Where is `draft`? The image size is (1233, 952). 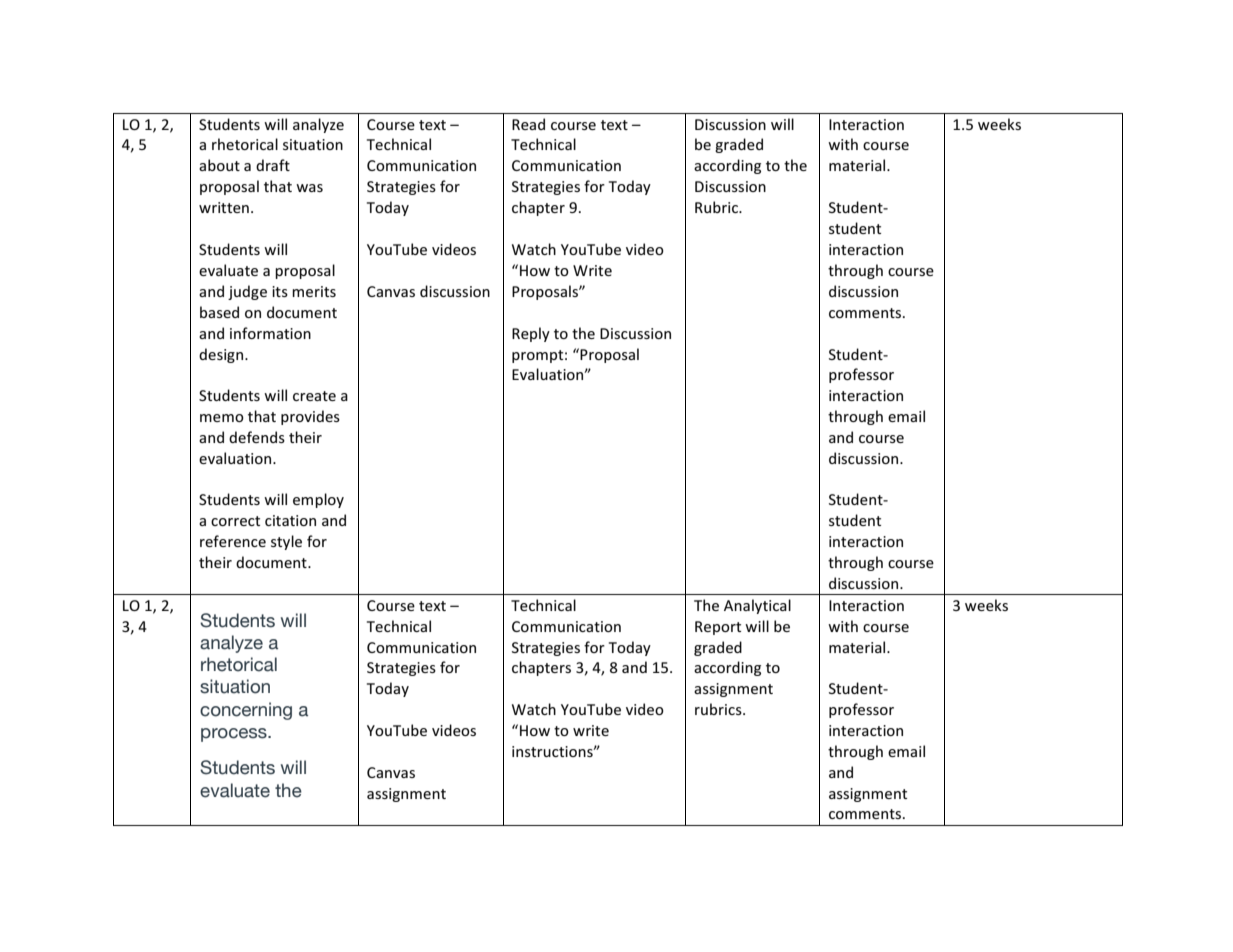 draft is located at coordinates (273, 165).
